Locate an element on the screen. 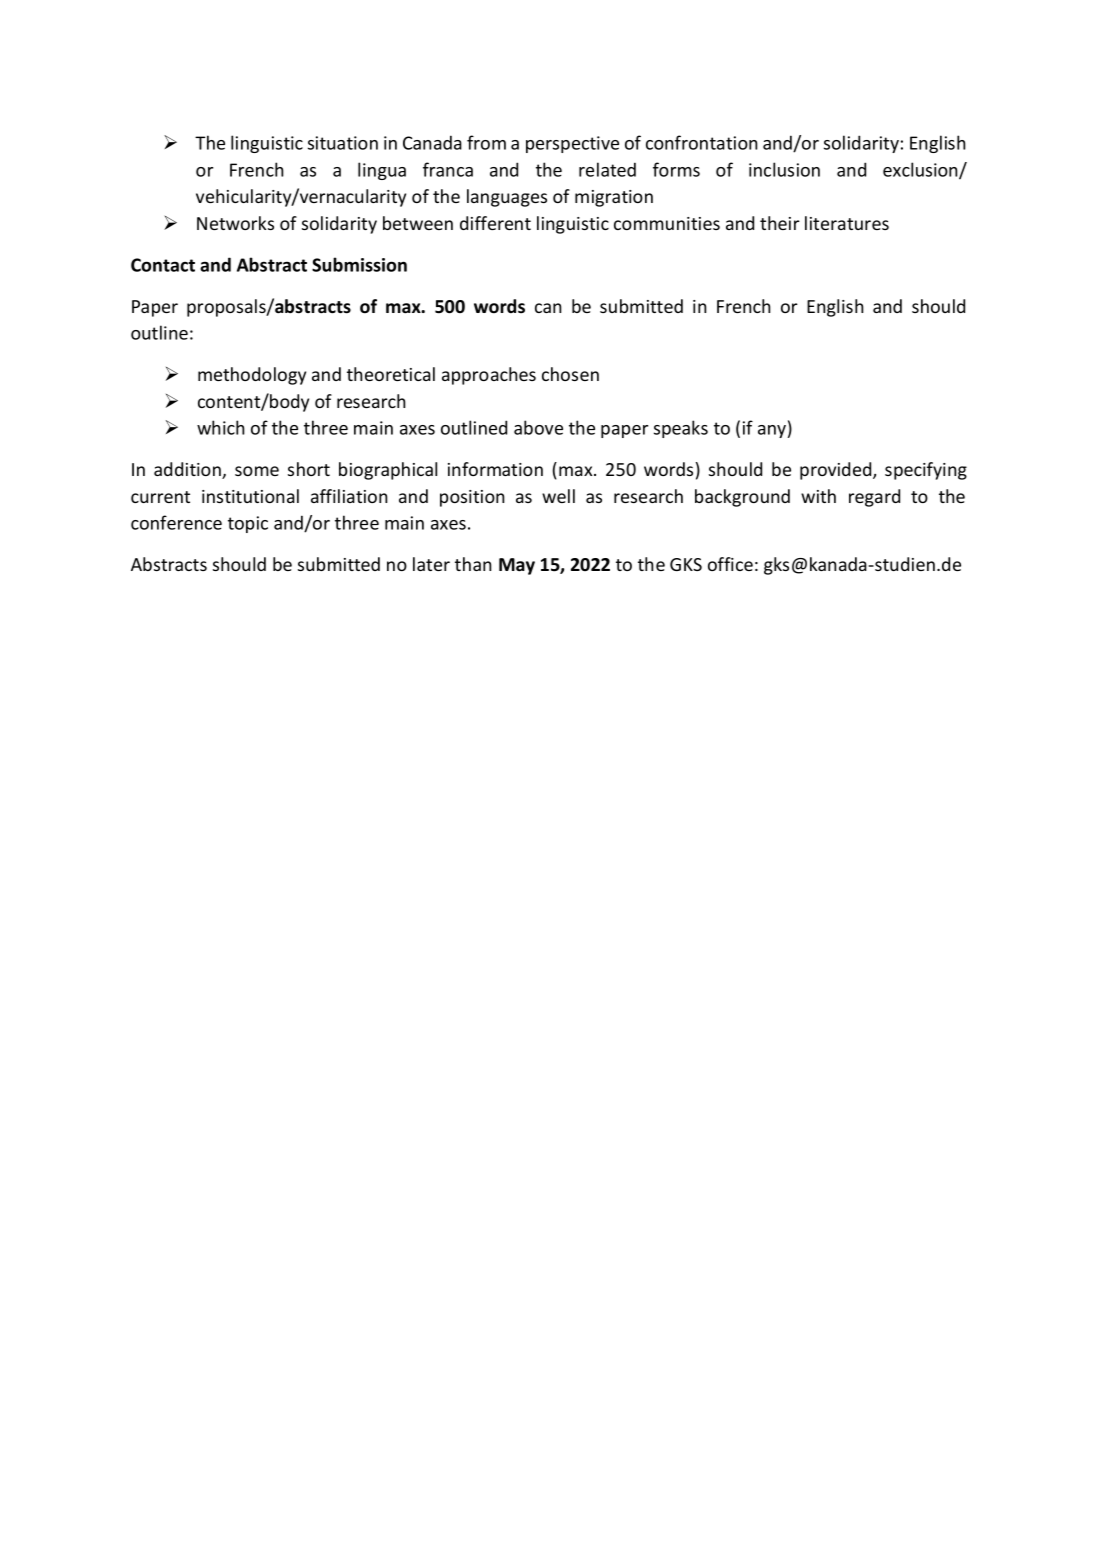 This screenshot has height=1553, width=1098. perspective is located at coordinates (572, 144).
